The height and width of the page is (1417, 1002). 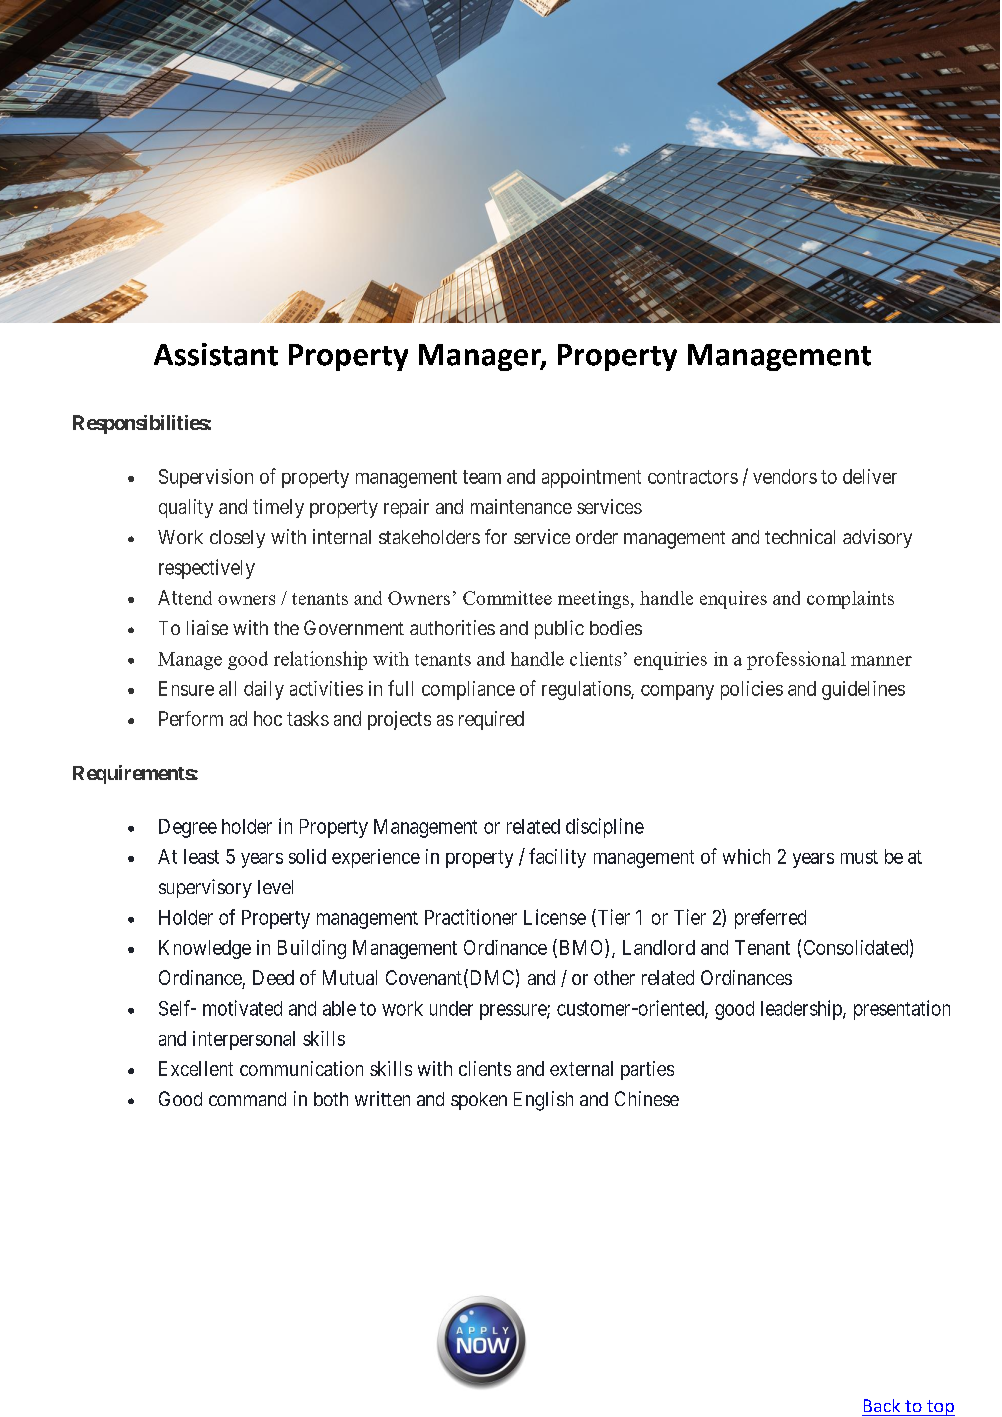 What do you see at coordinates (870, 476) in the page?
I see `deliver` at bounding box center [870, 476].
